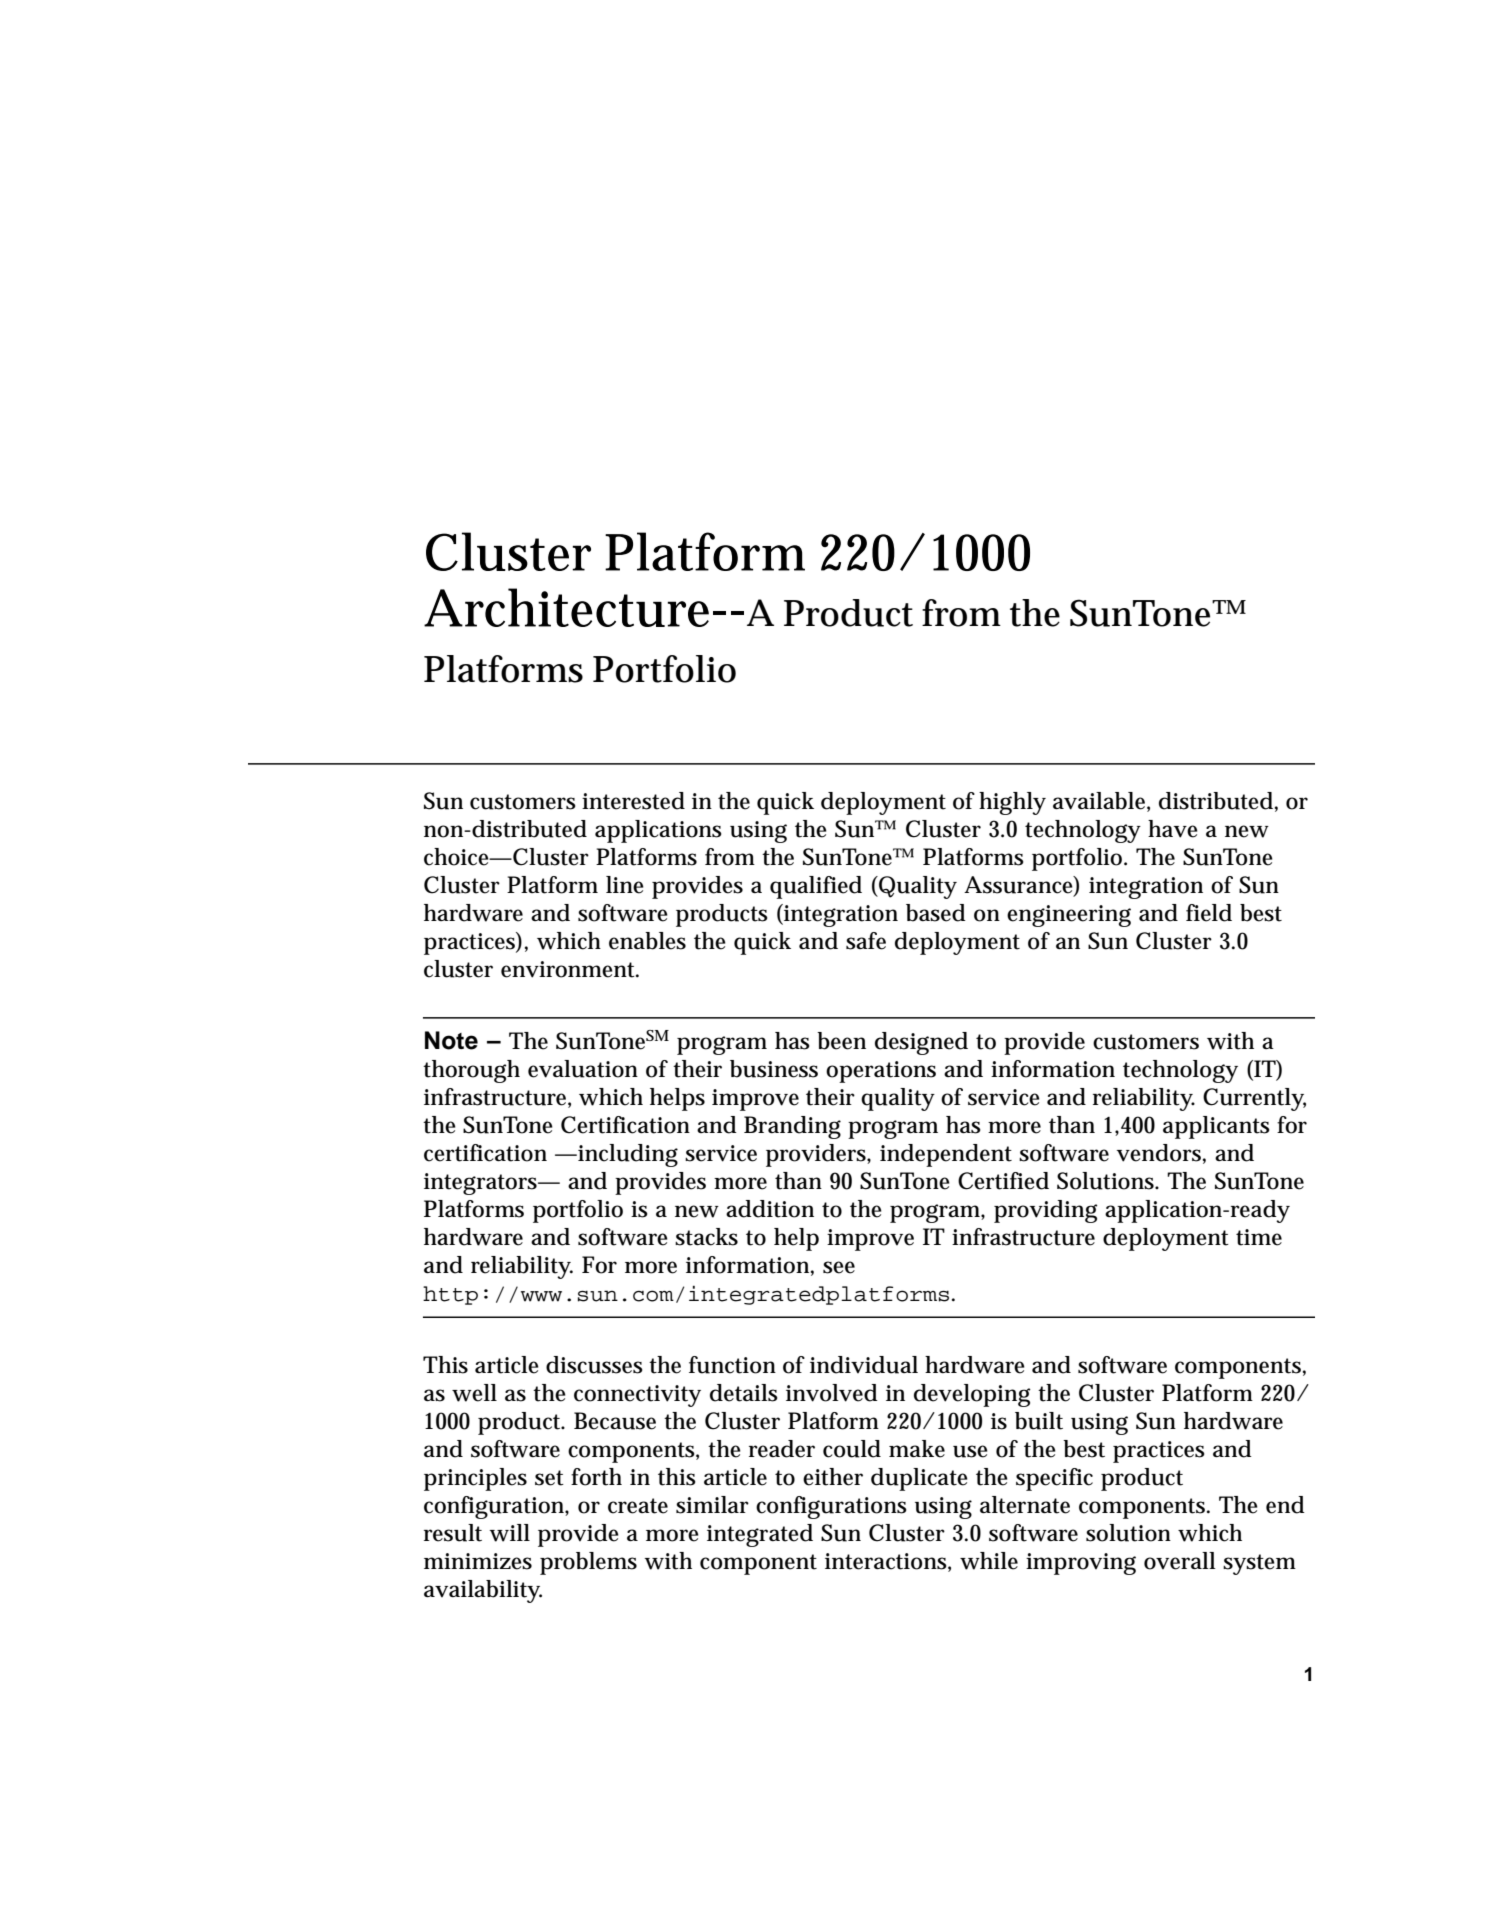  What do you see at coordinates (841, 1041) in the screenshot?
I see `been` at bounding box center [841, 1041].
